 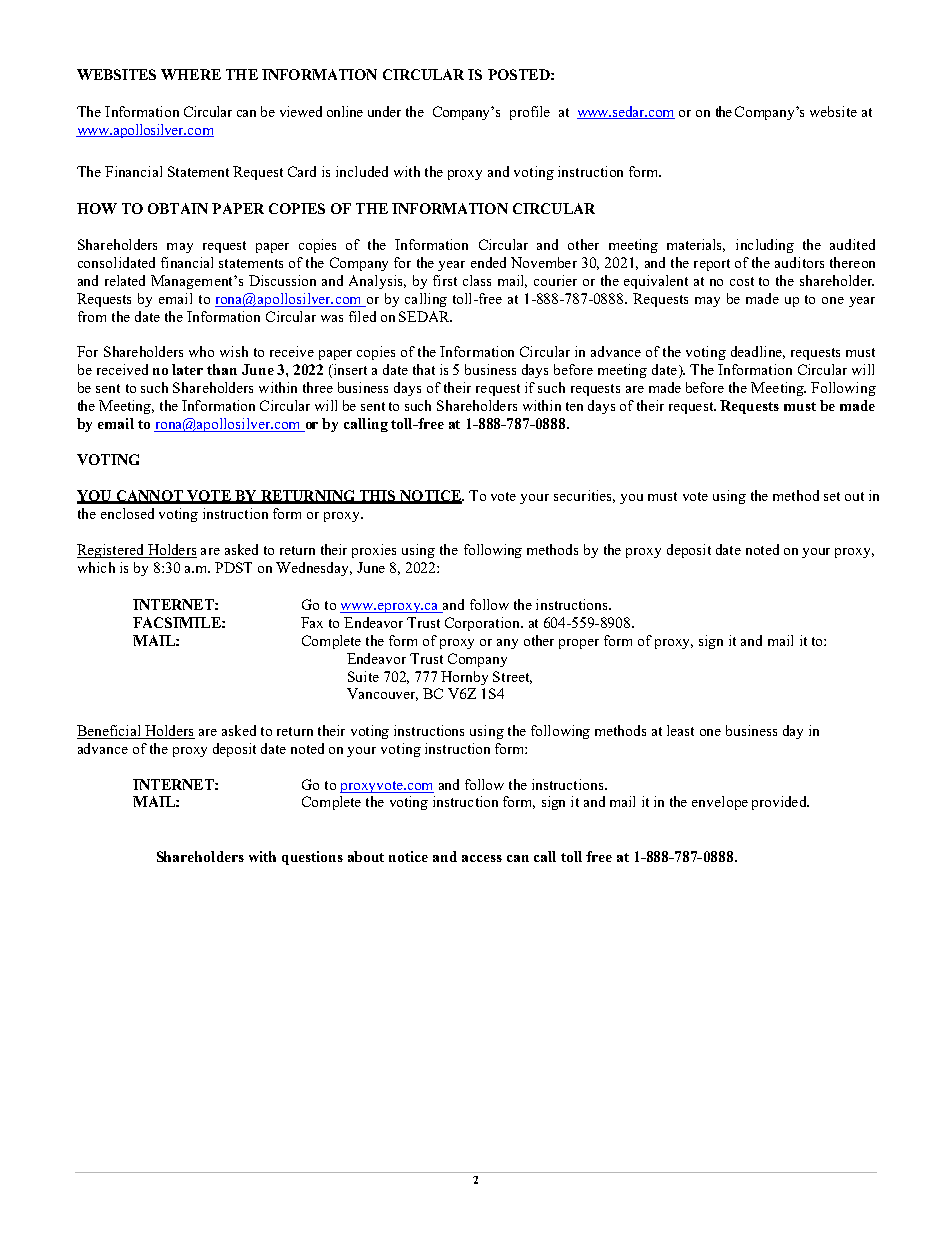 What do you see at coordinates (374, 551) in the screenshot?
I see `proxies` at bounding box center [374, 551].
